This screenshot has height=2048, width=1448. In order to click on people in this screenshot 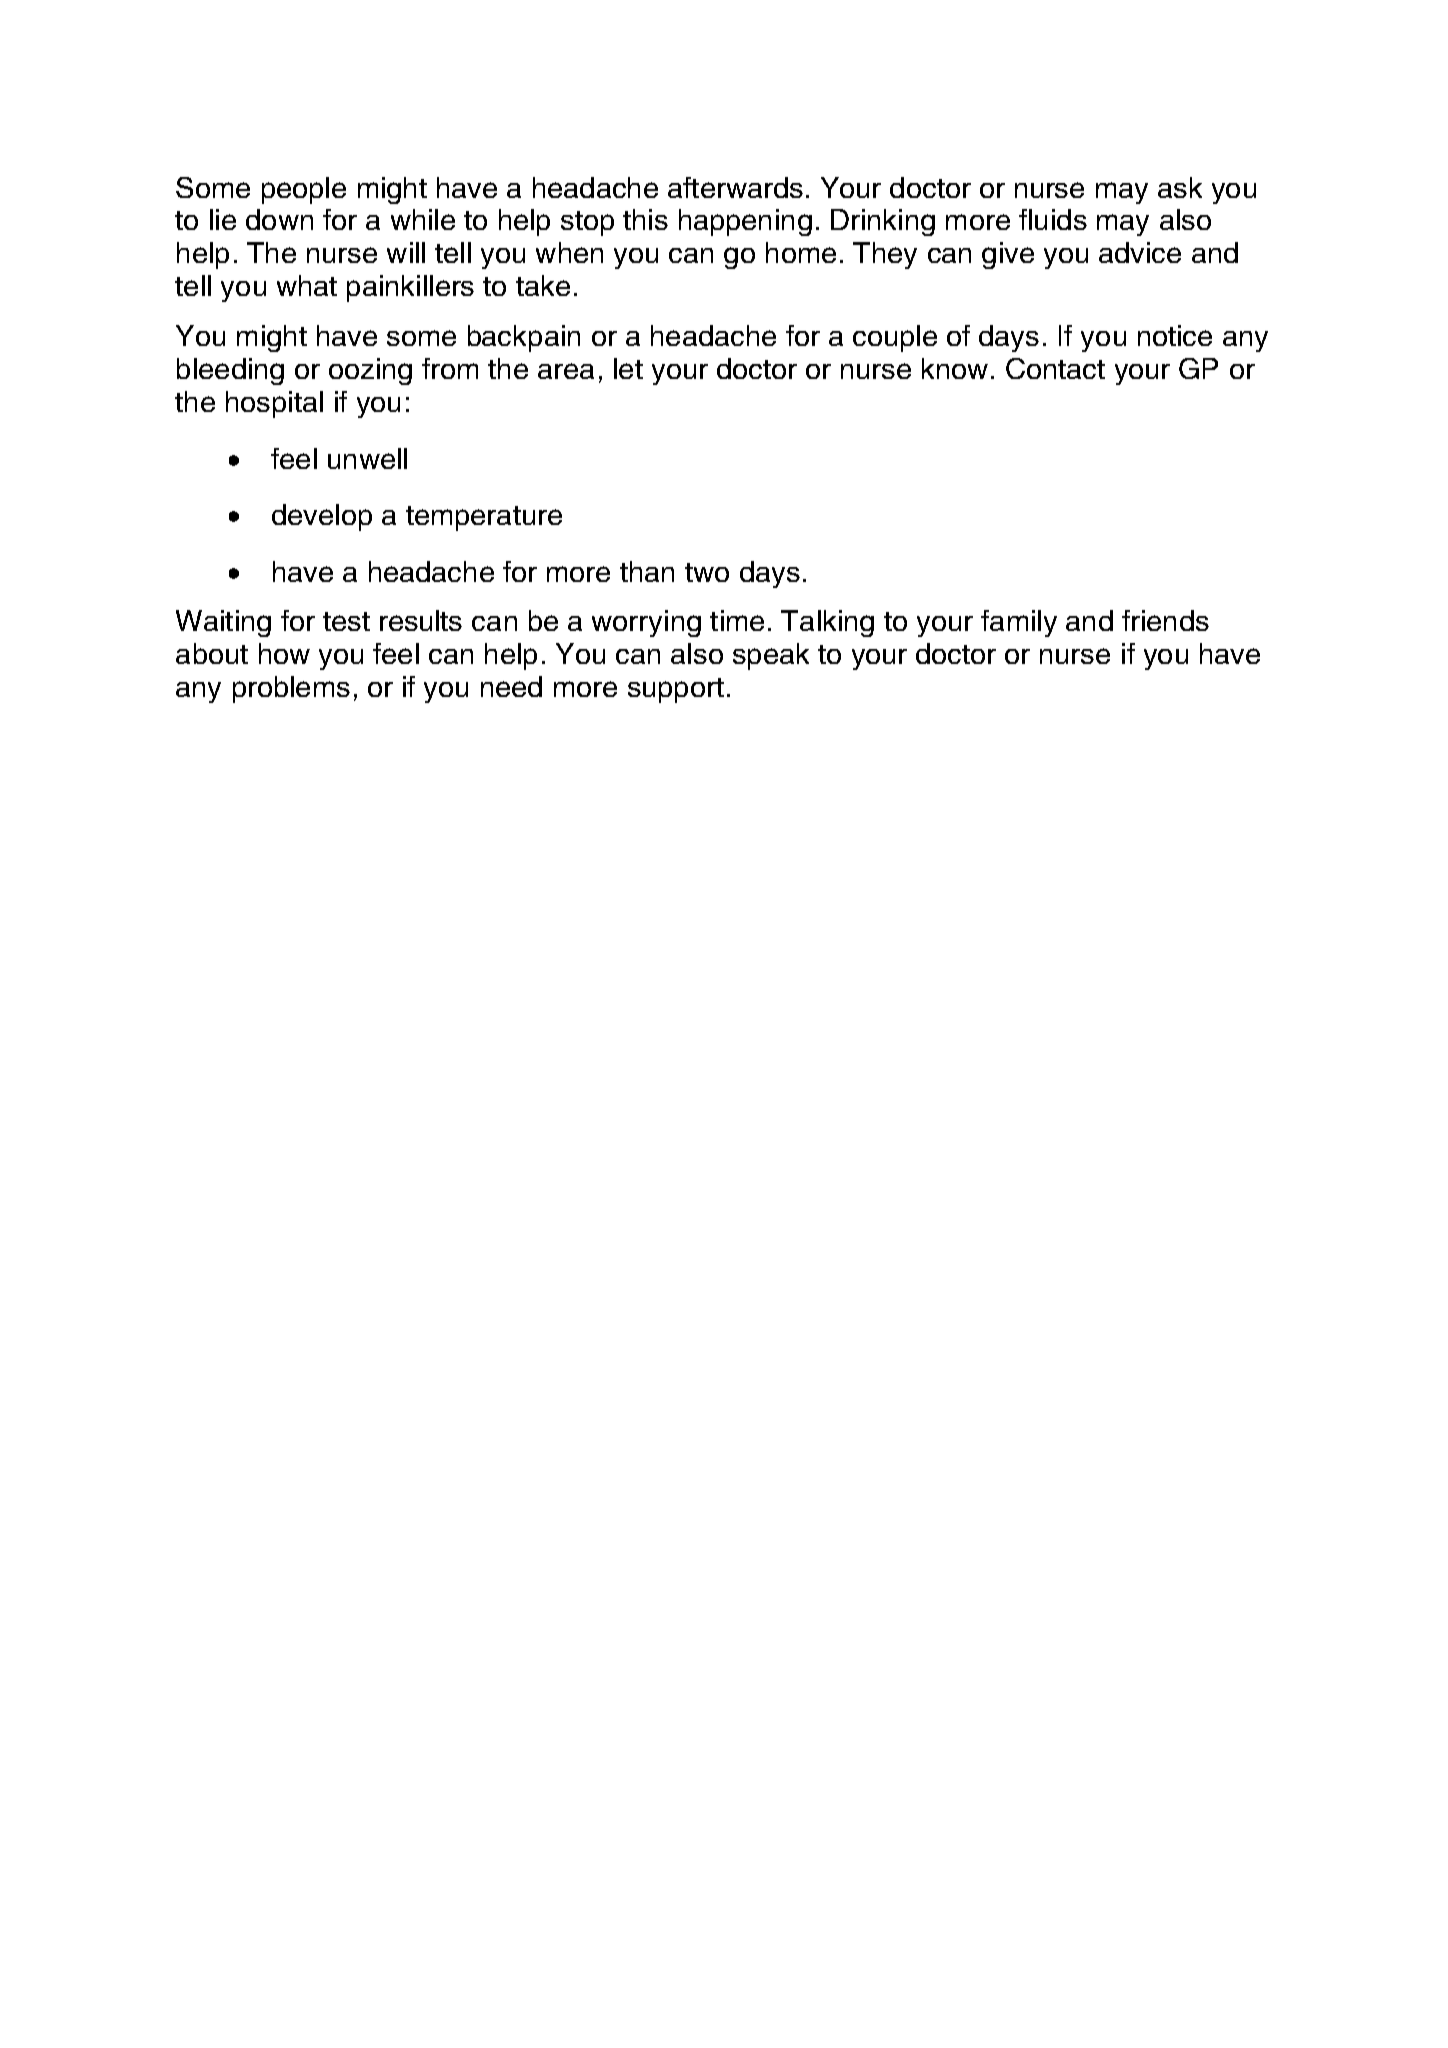, I will do `click(304, 190)`.
